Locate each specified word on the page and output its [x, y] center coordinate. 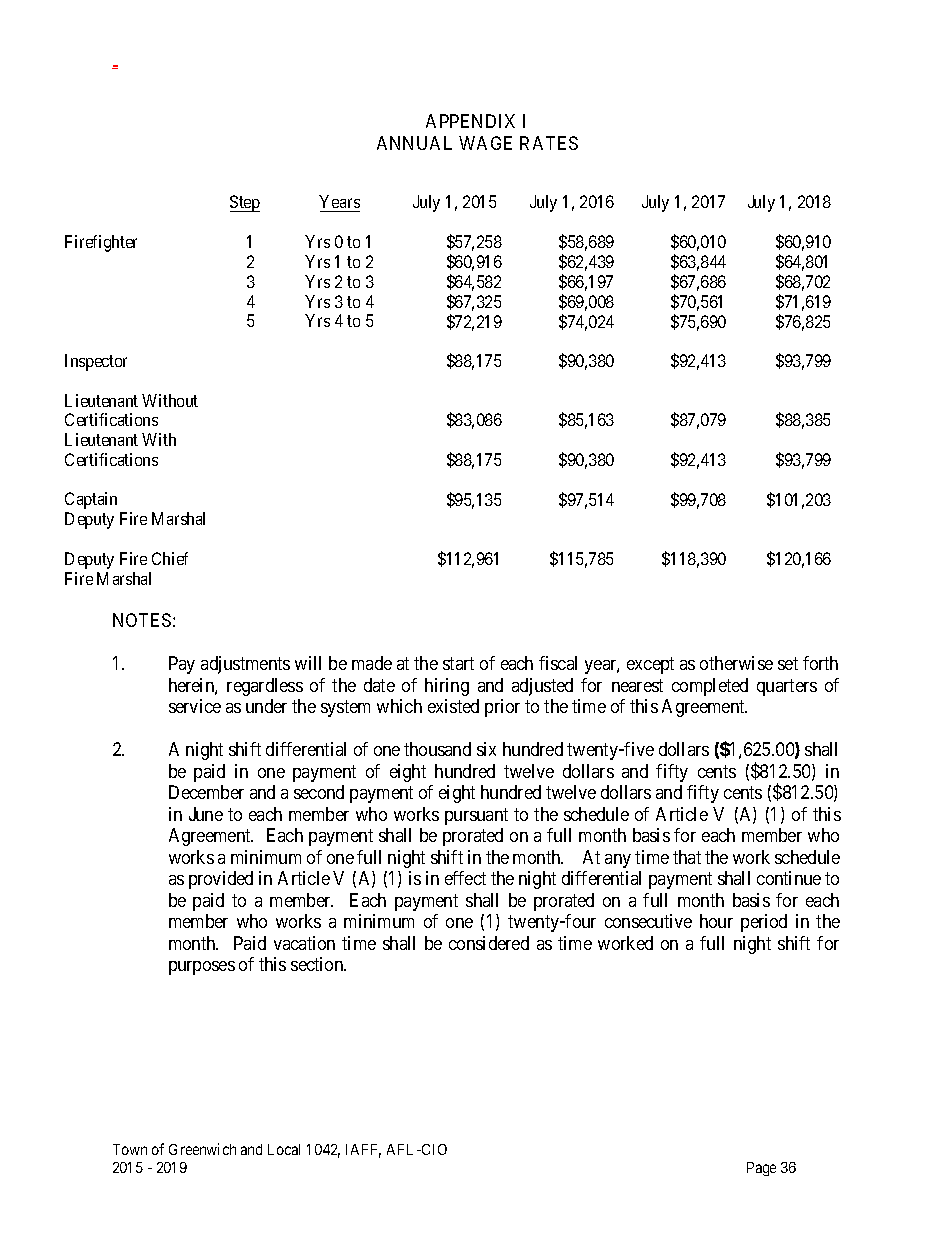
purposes [202, 968]
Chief [170, 558]
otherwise [736, 663]
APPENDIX [470, 121]
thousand [437, 749]
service [195, 706]
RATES [549, 143]
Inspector [96, 362]
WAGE [485, 143]
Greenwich [202, 1149]
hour [716, 921]
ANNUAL [414, 143]
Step [245, 203]
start [458, 664]
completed [710, 687]
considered [489, 943]
